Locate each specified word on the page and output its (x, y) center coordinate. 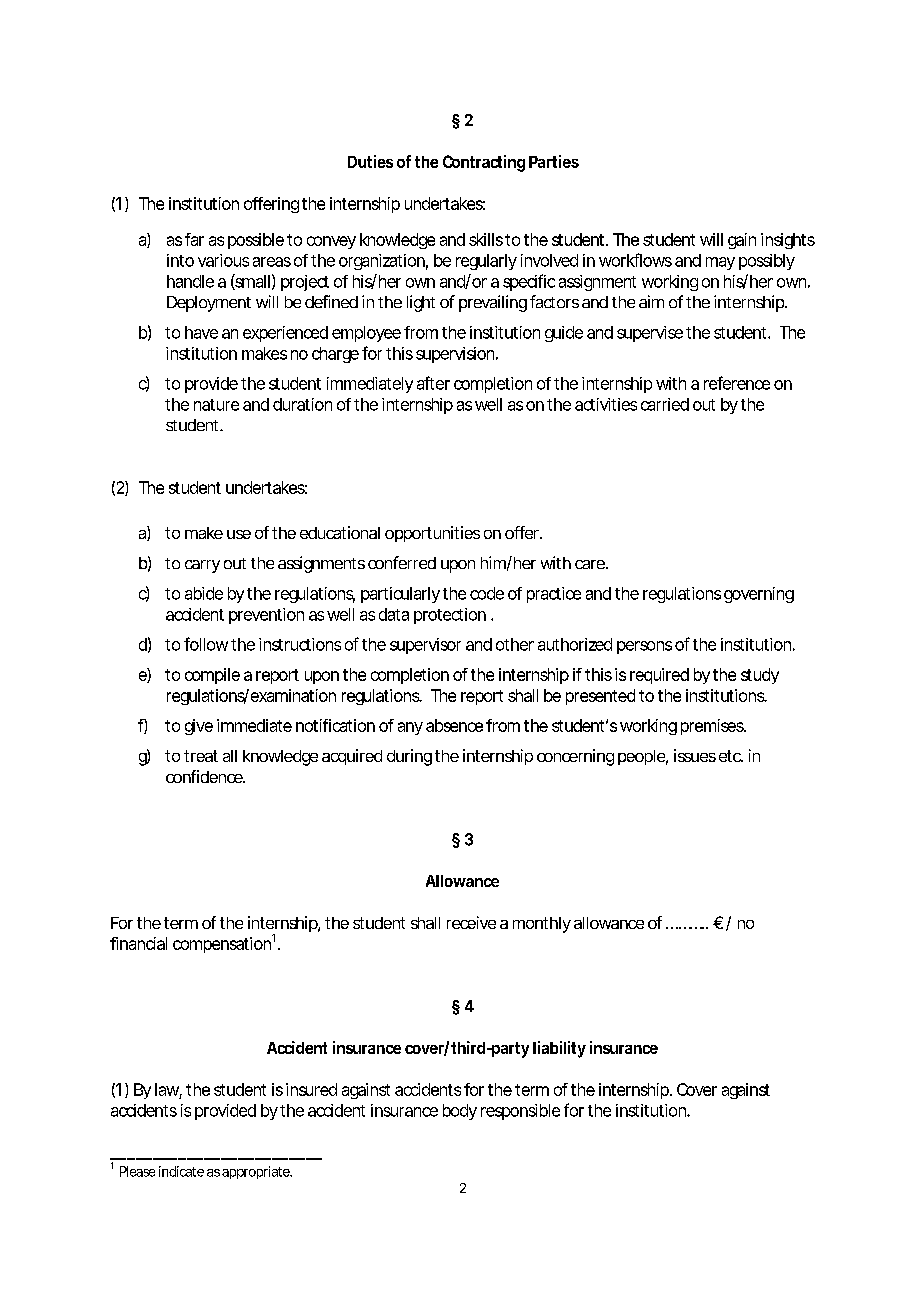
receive (471, 922)
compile (212, 676)
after (433, 383)
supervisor (425, 646)
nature (216, 405)
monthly (542, 925)
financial (138, 943)
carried (665, 404)
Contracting (484, 163)
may (720, 263)
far (194, 239)
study (760, 676)
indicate (181, 1171)
